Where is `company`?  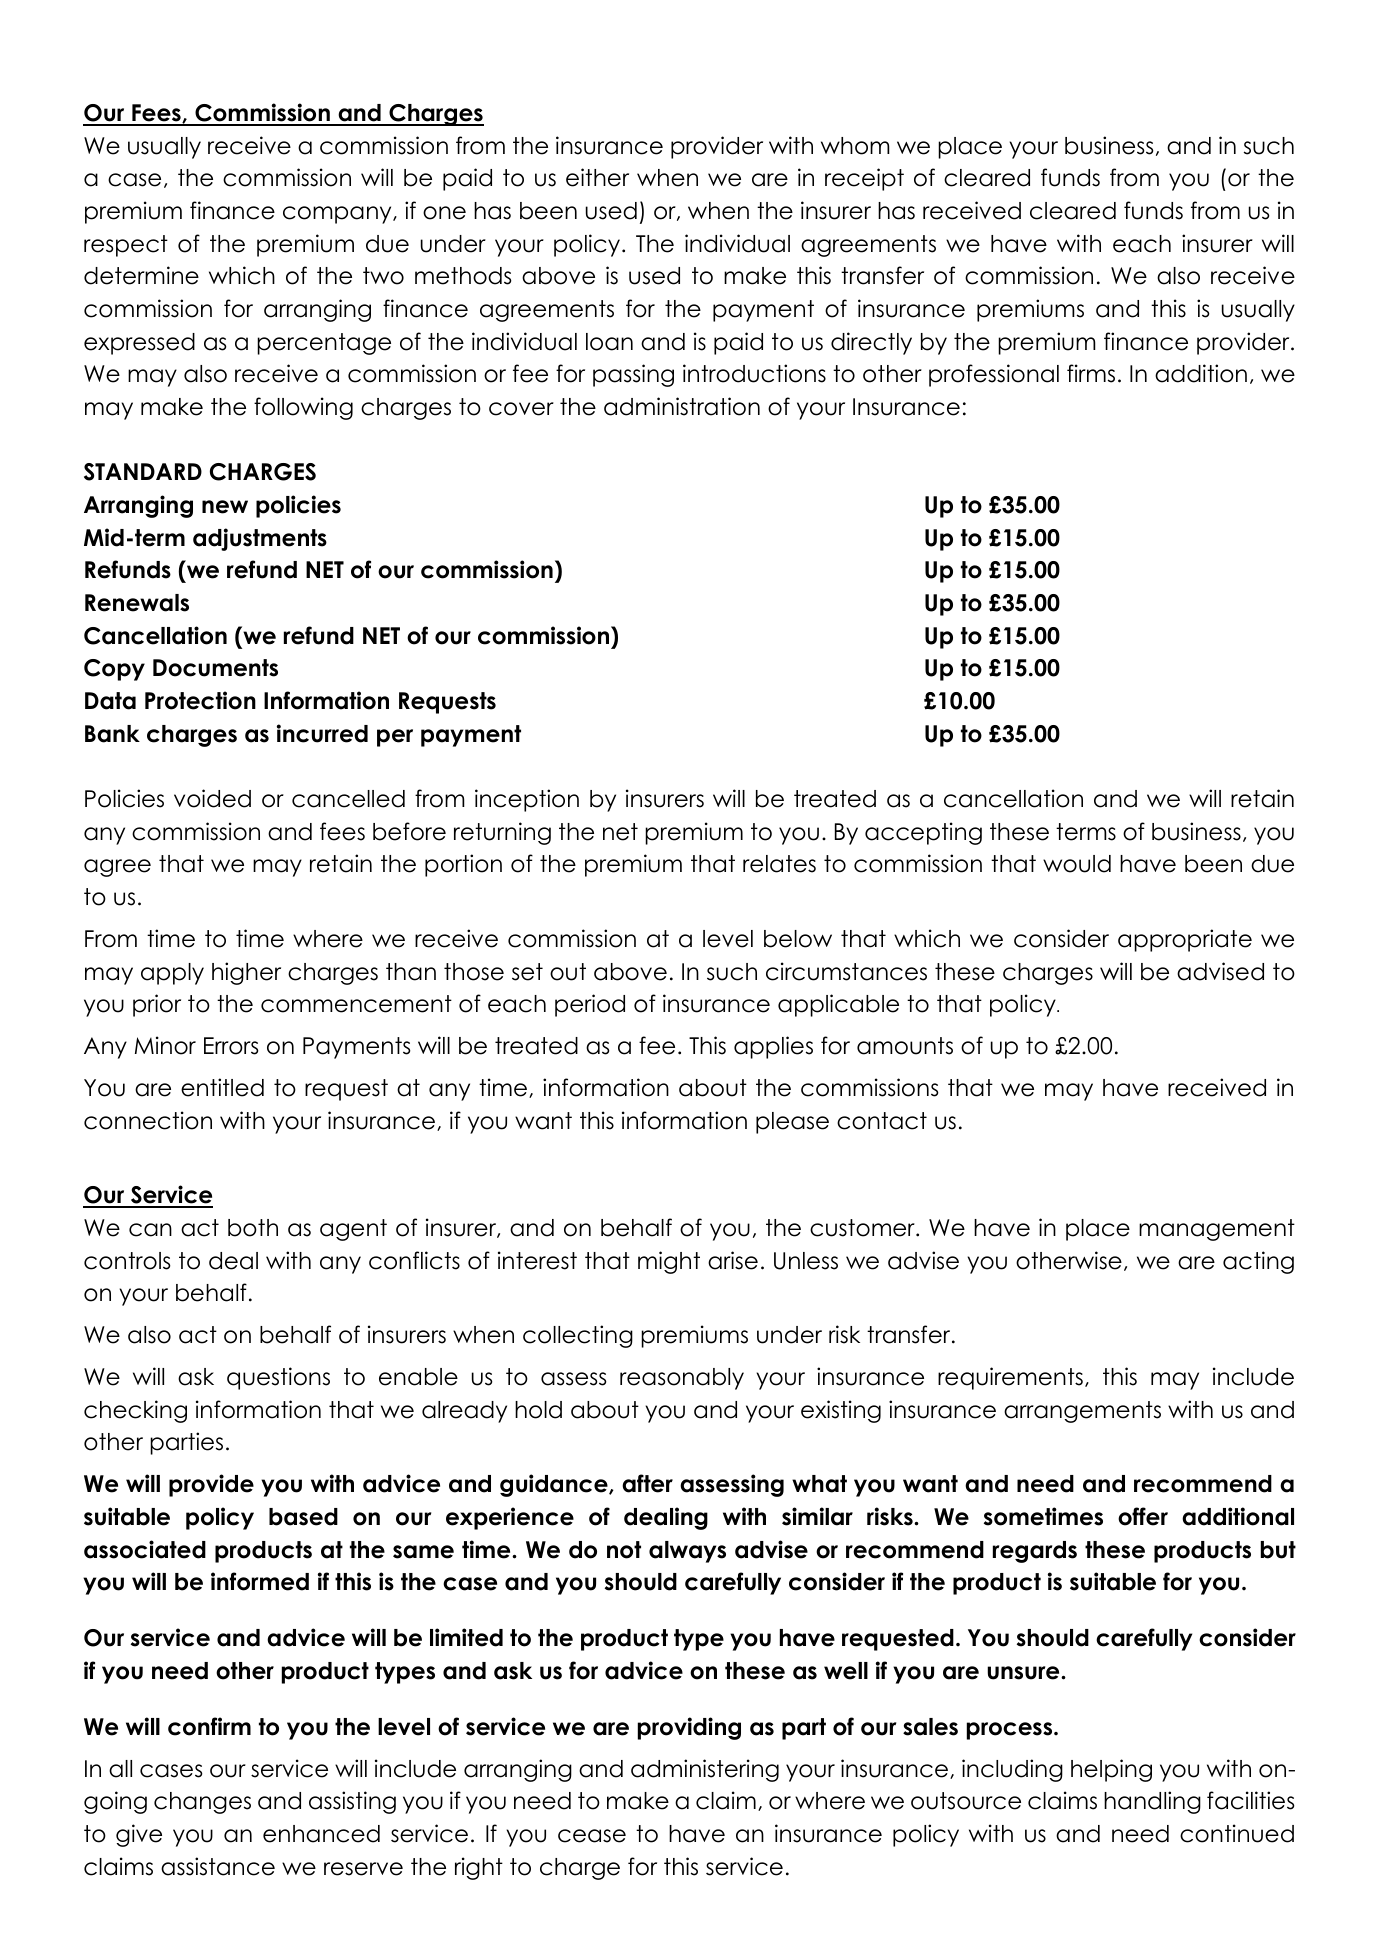 company is located at coordinates (338, 215).
